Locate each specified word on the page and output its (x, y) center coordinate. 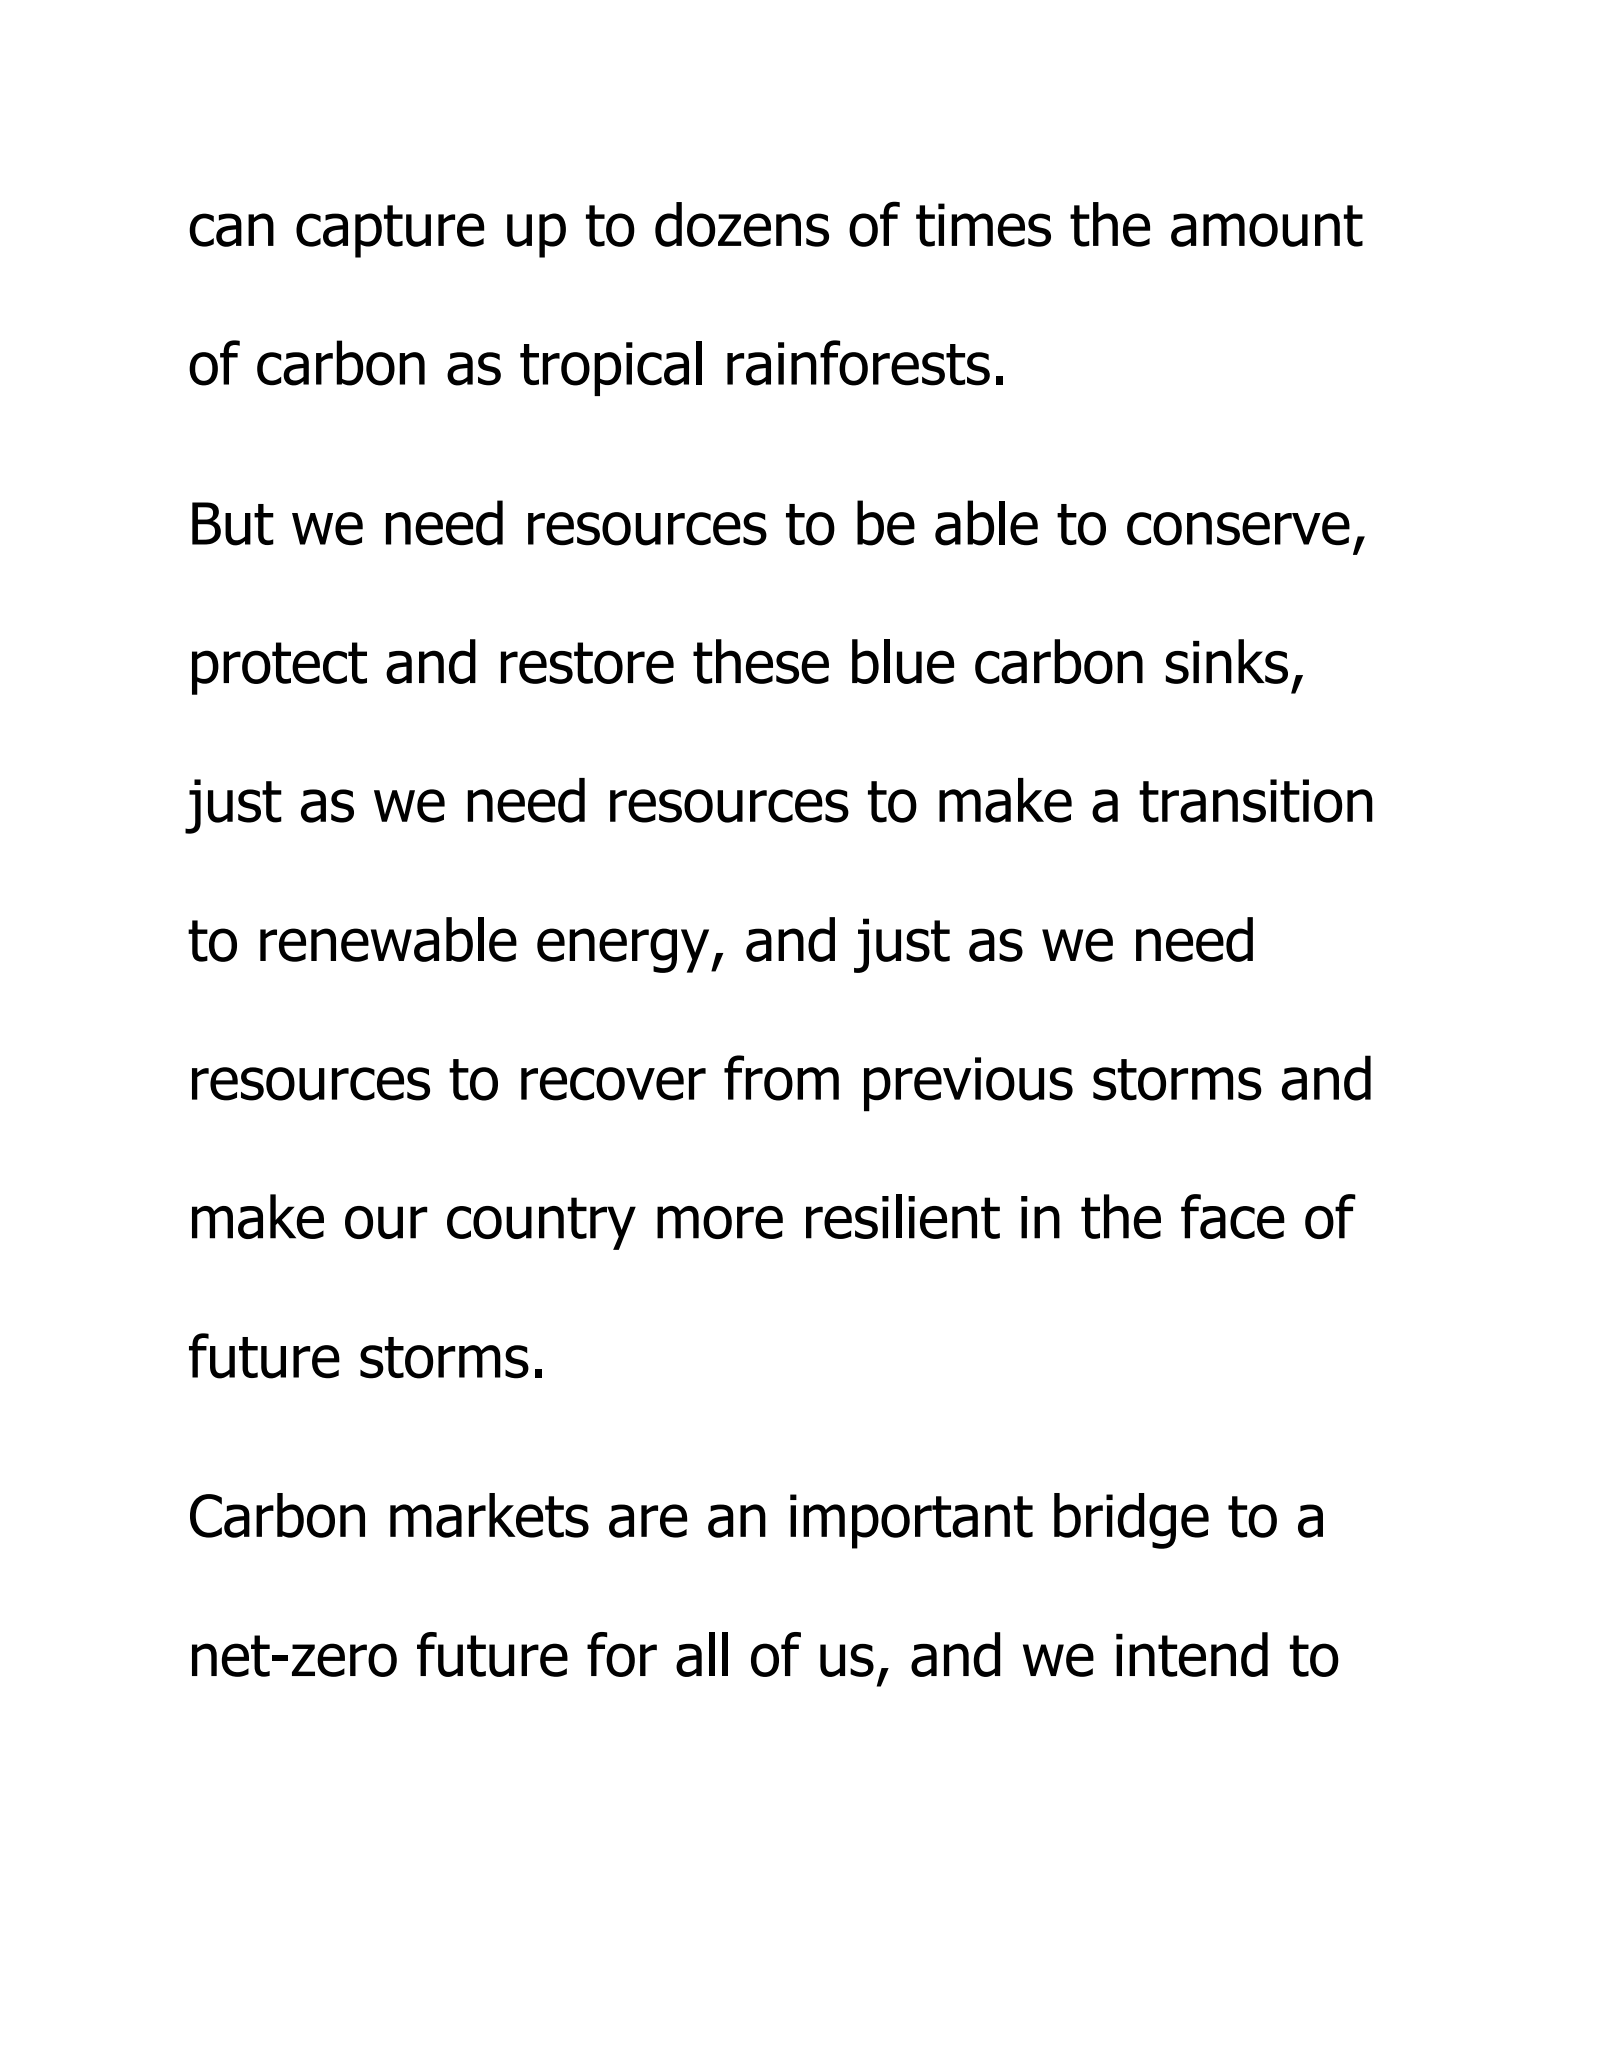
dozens (742, 224)
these (761, 661)
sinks (1227, 661)
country (541, 1223)
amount (1267, 226)
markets (489, 1515)
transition (1256, 801)
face (1233, 1216)
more (720, 1222)
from (781, 1078)
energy (624, 950)
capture (390, 231)
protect (279, 668)
